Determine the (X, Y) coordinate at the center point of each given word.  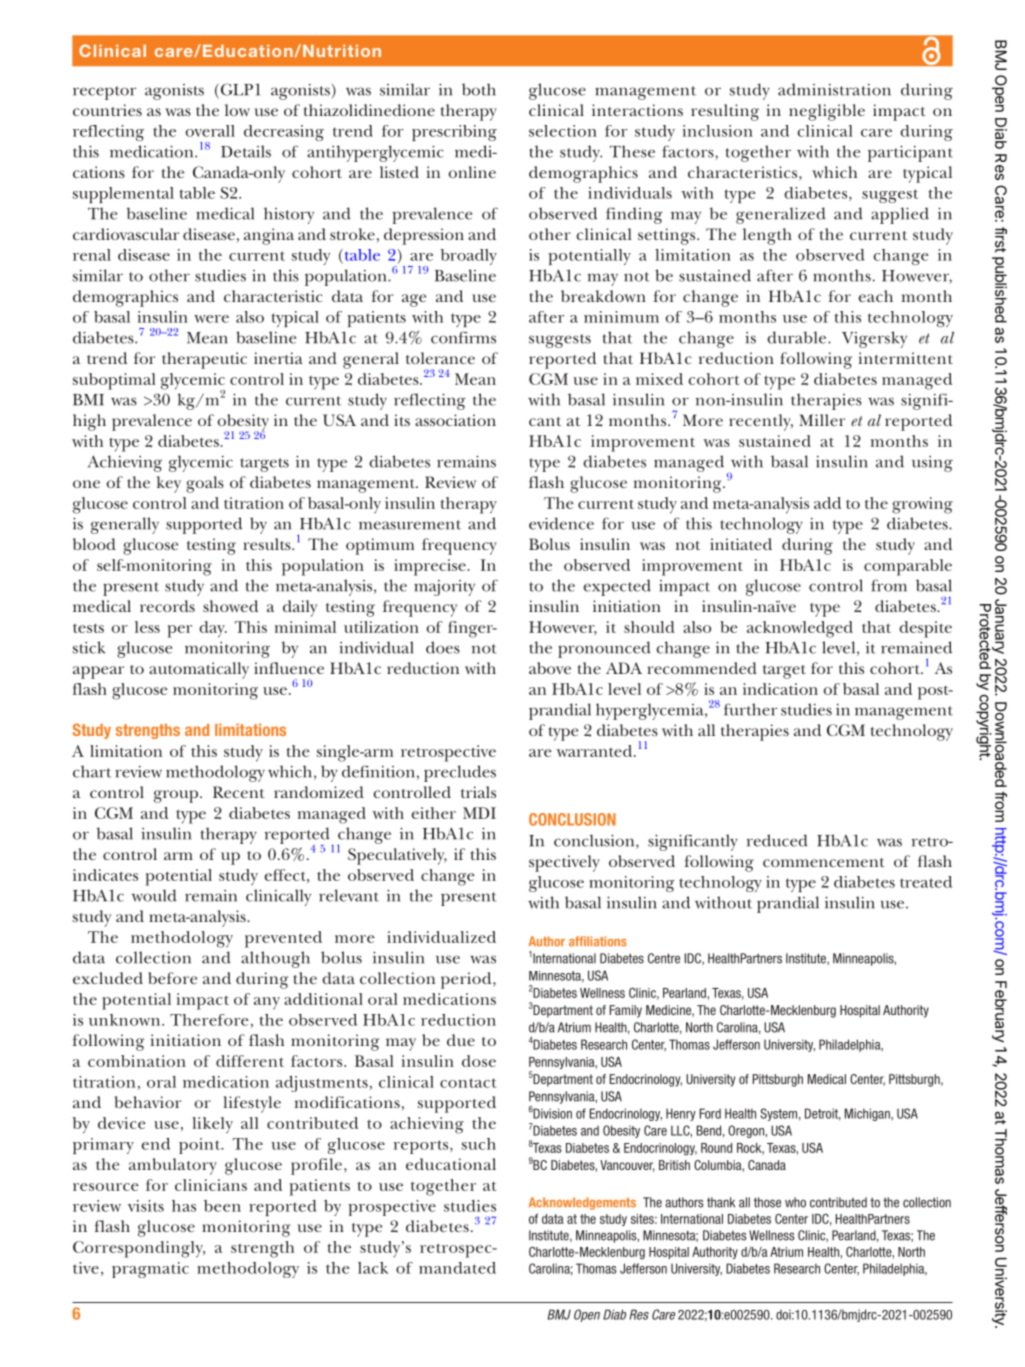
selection (563, 131)
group (177, 796)
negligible (827, 112)
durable (798, 337)
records (167, 606)
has (184, 1206)
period (467, 980)
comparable (908, 567)
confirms (463, 337)
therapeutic (204, 360)
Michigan (868, 1114)
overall (210, 131)
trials (478, 792)
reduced (777, 840)
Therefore (209, 1020)
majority (444, 588)
